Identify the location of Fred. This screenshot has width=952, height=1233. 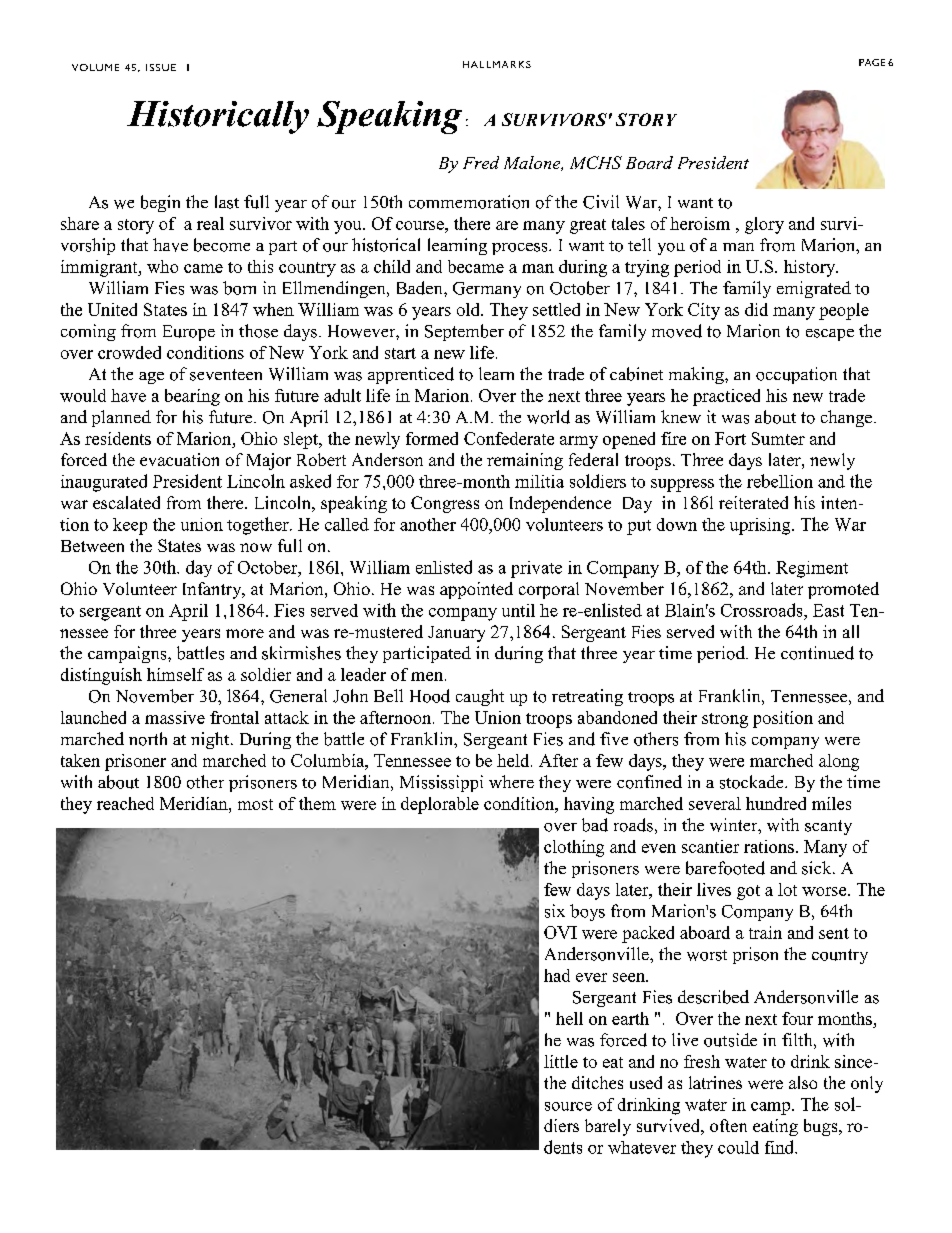
(481, 162).
